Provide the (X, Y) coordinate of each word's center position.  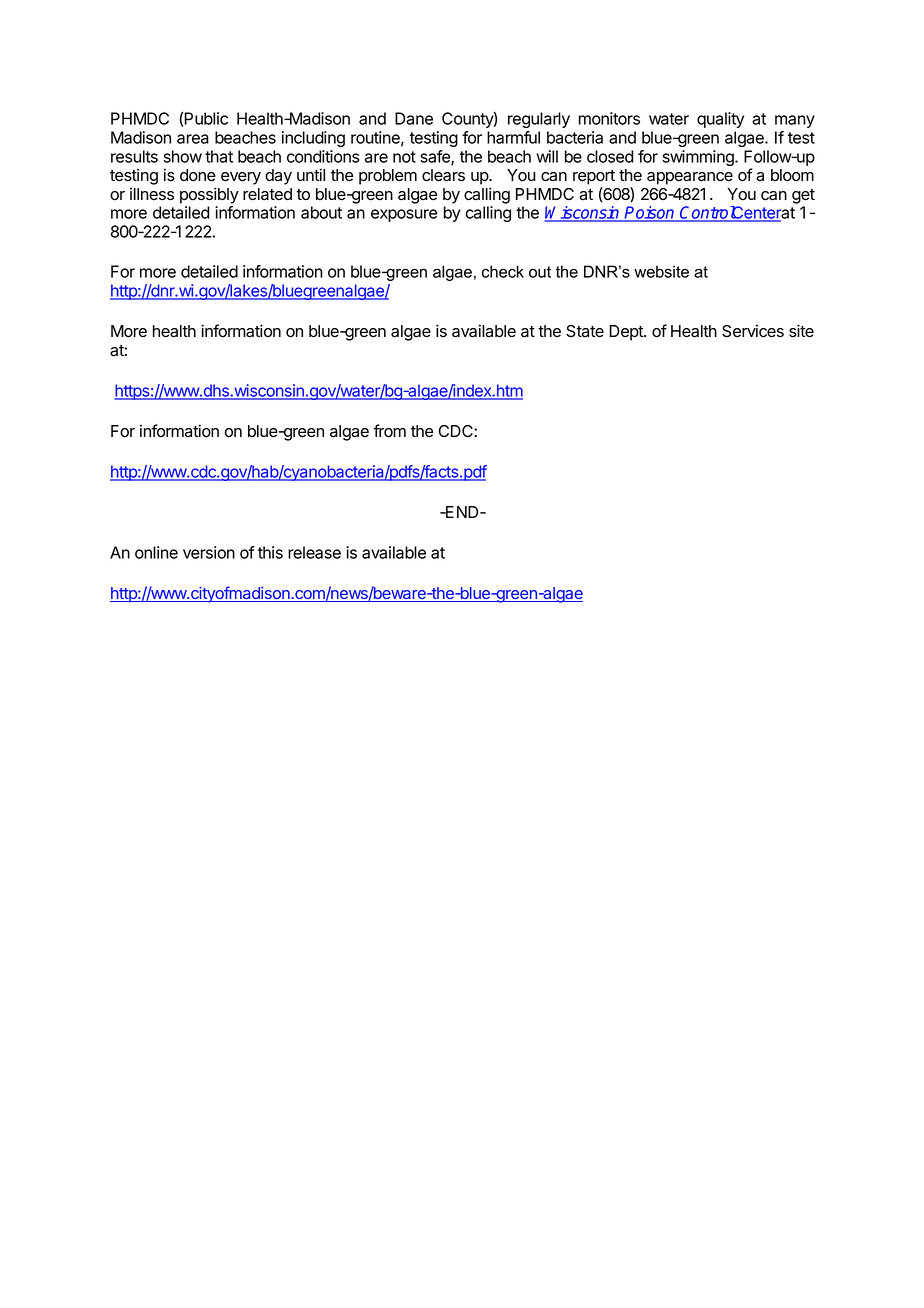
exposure (404, 215)
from (389, 431)
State (585, 331)
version (209, 552)
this (270, 552)
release (314, 552)
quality (720, 120)
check (503, 271)
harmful (513, 137)
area (193, 139)
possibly (209, 195)
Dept (627, 333)
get (803, 196)
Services (753, 331)
